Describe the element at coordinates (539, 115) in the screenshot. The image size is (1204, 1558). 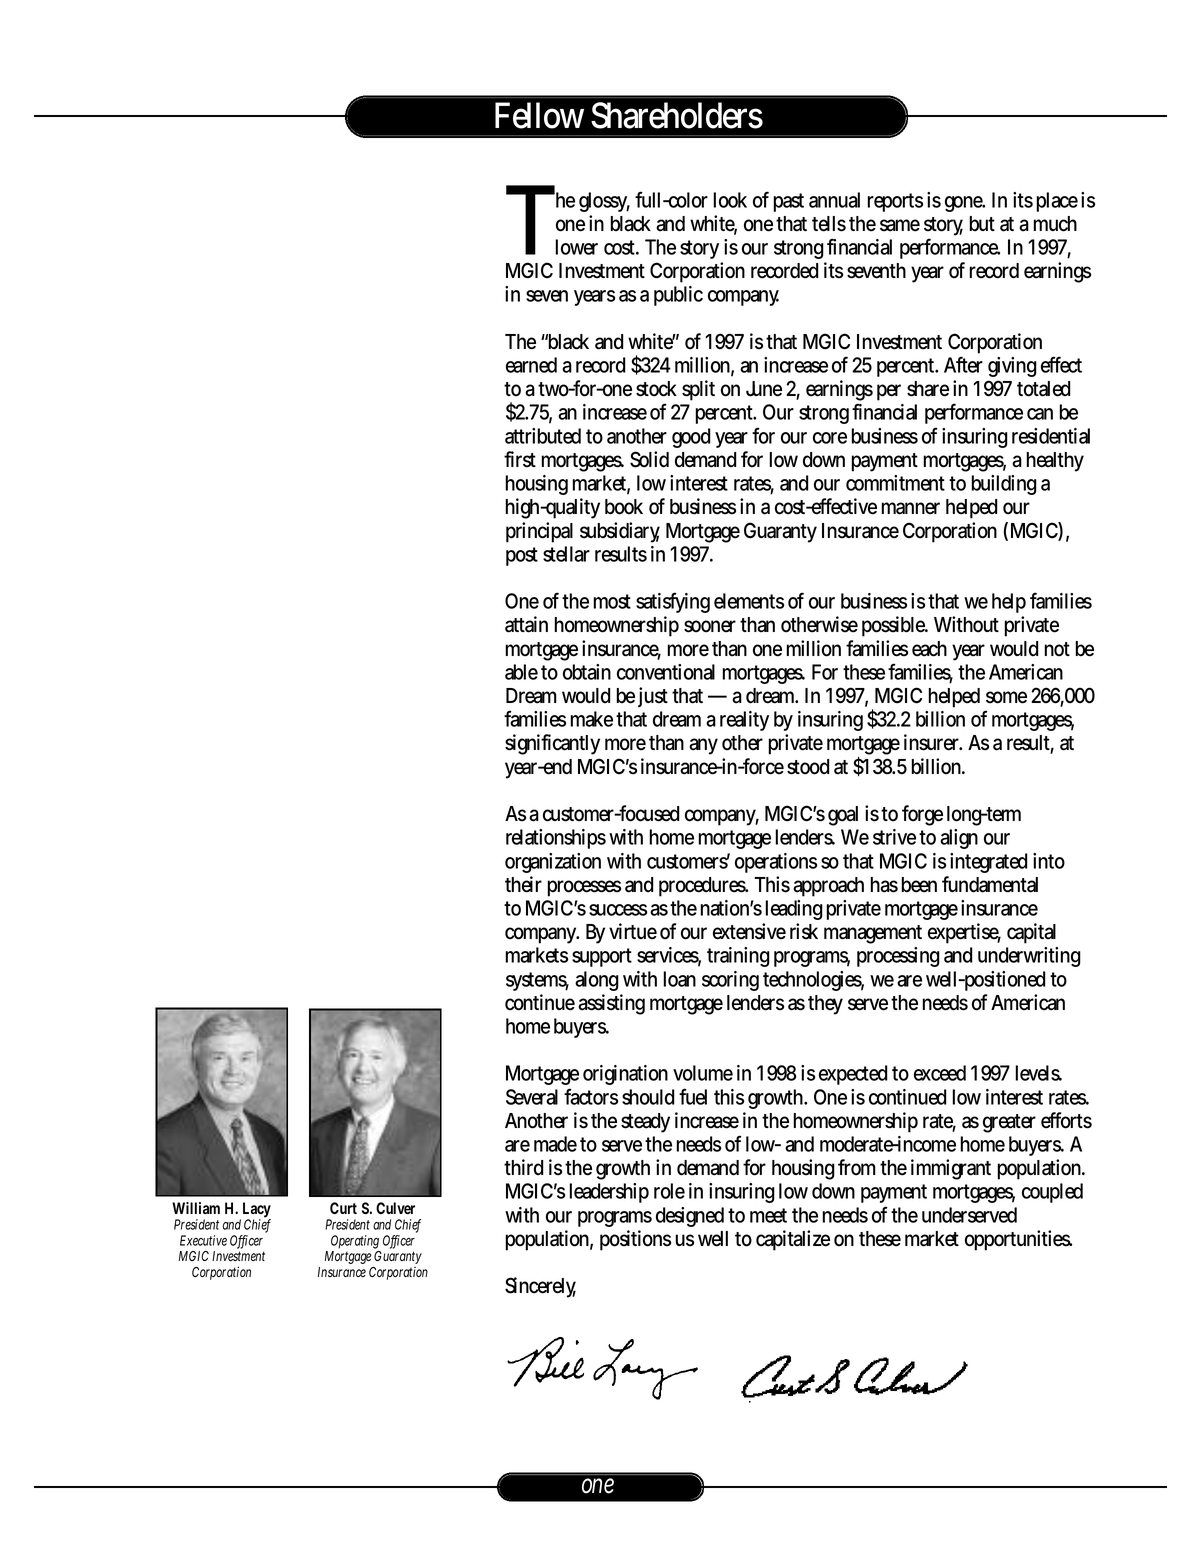
I see `Fellow` at that location.
